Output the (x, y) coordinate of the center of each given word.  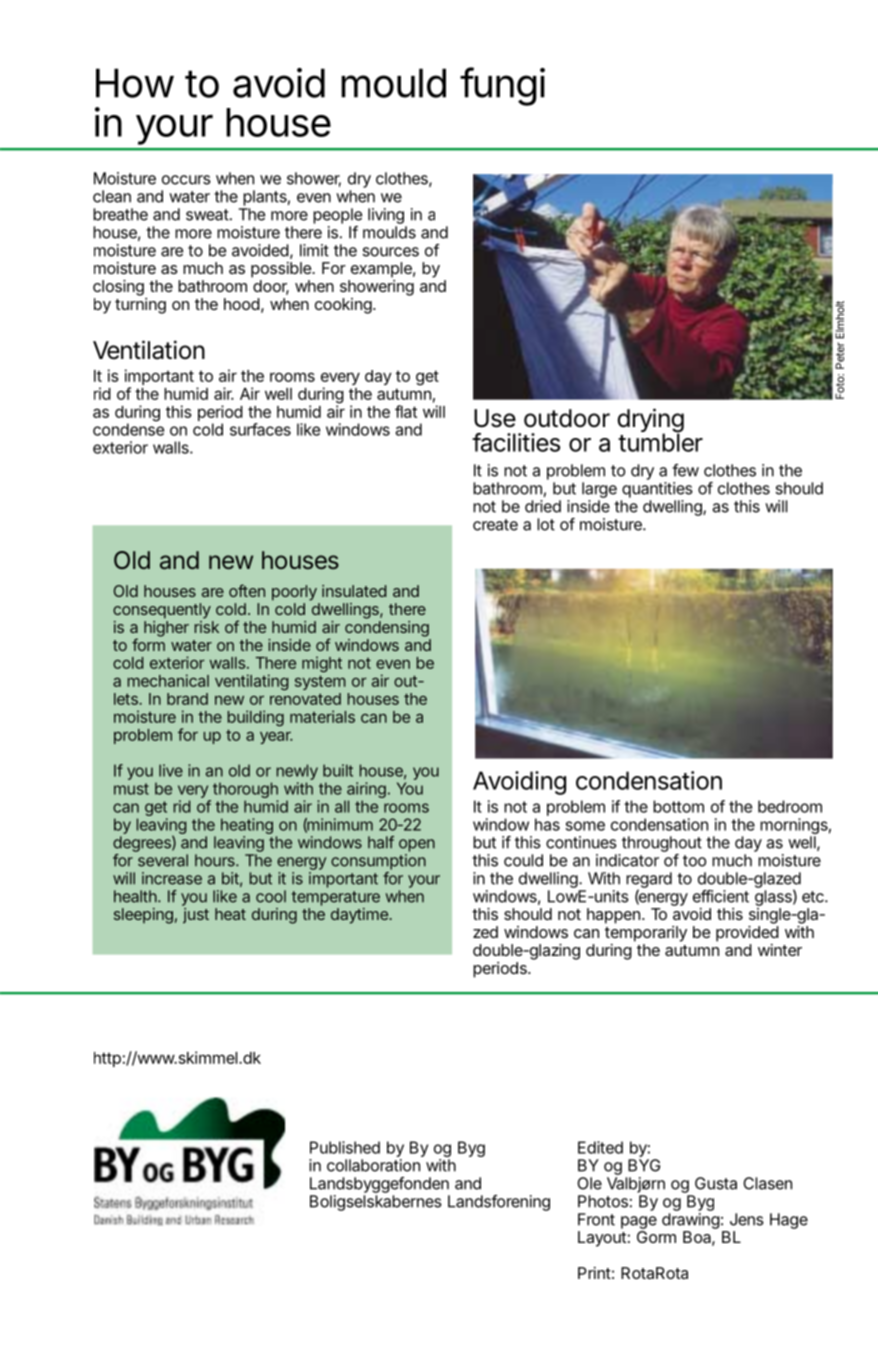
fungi (502, 86)
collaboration (373, 1165)
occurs (186, 180)
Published (345, 1147)
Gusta (716, 1183)
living (387, 217)
